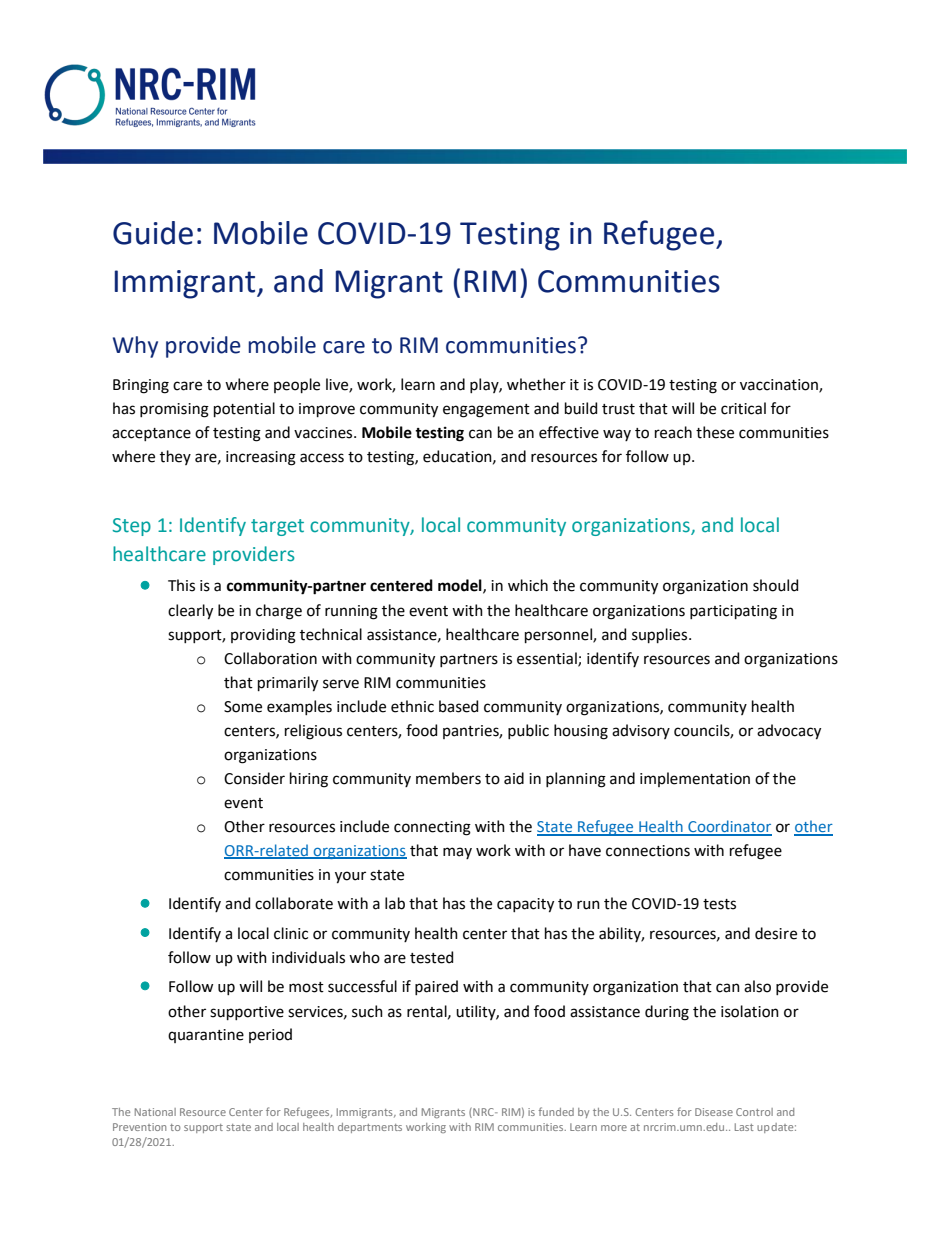 Image resolution: width=952 pixels, height=1233 pixels. Describe the element at coordinates (155, 1112) in the document. I see `National` at that location.
